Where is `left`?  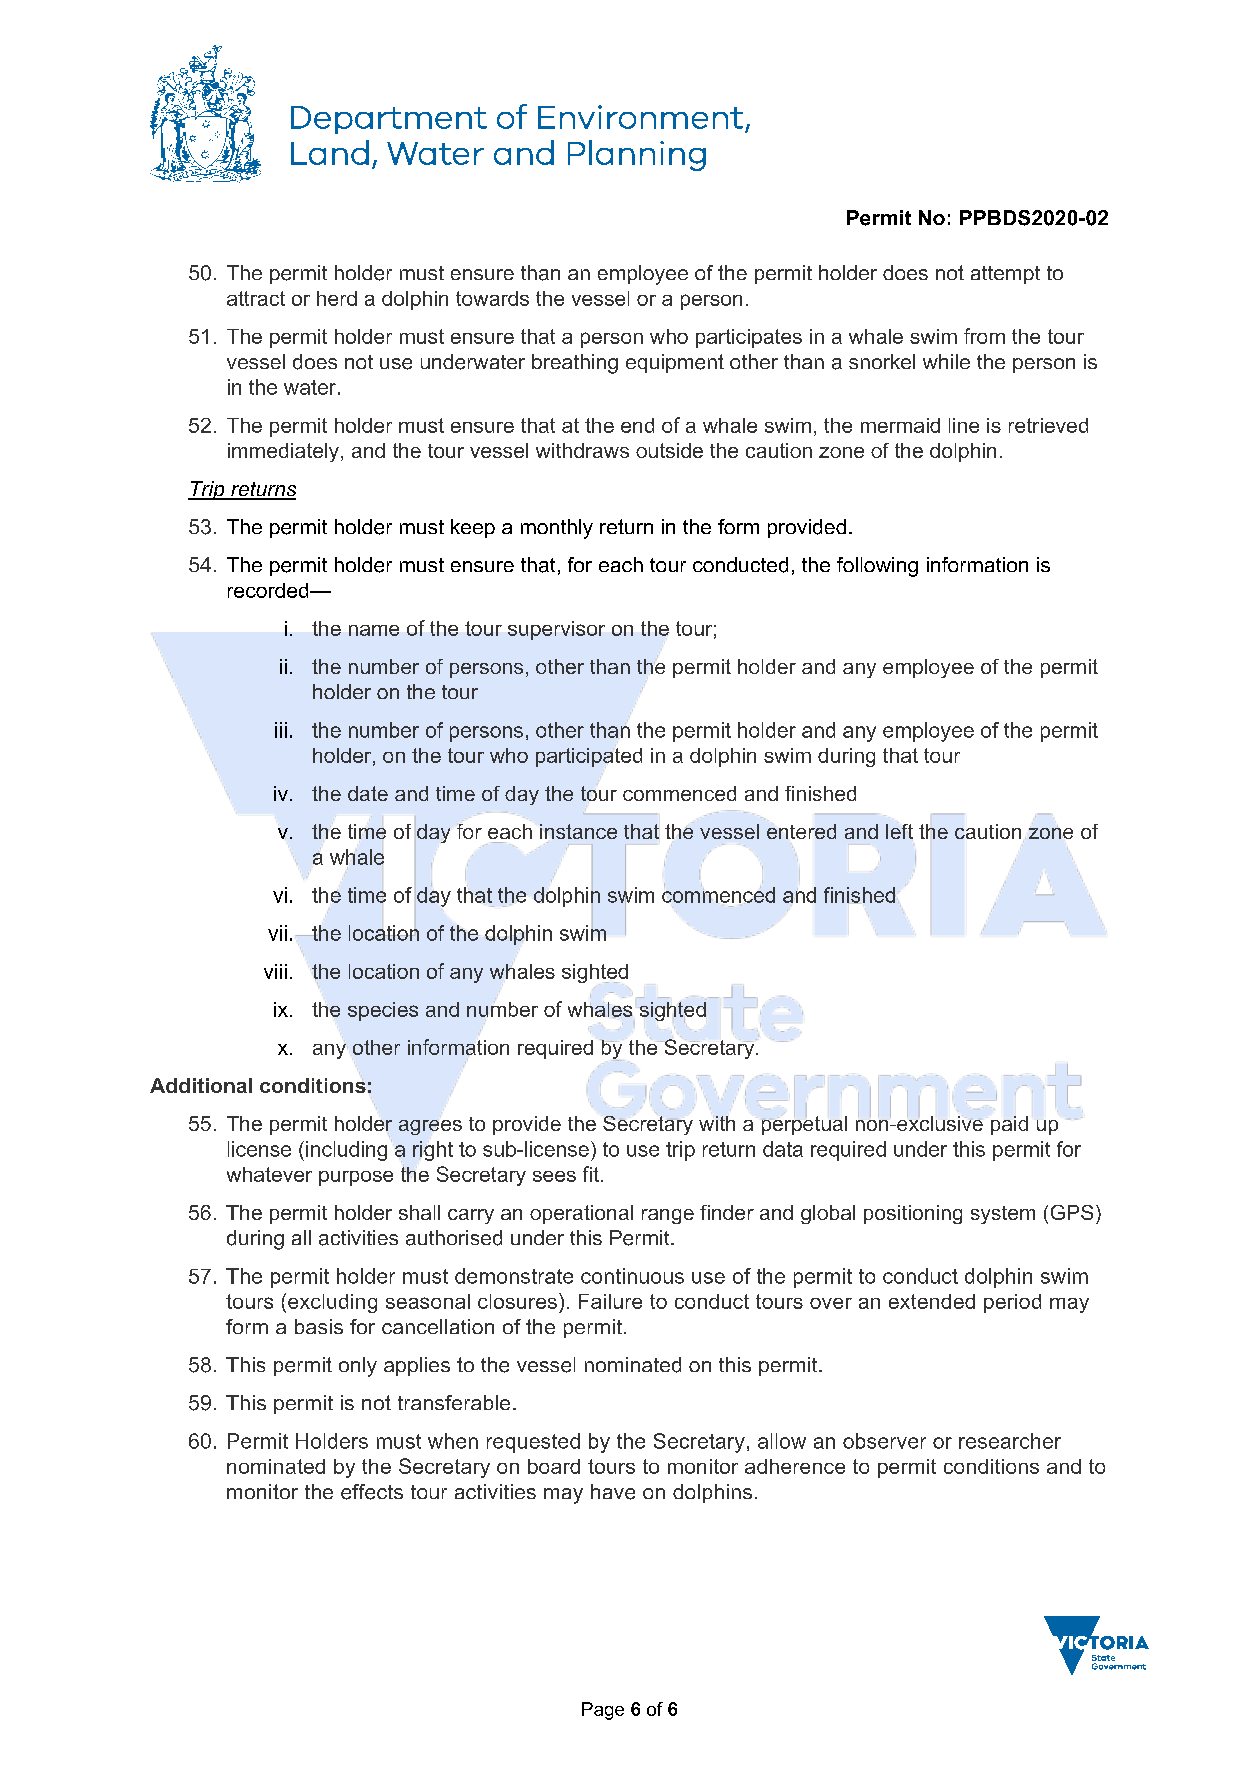
left is located at coordinates (899, 831).
